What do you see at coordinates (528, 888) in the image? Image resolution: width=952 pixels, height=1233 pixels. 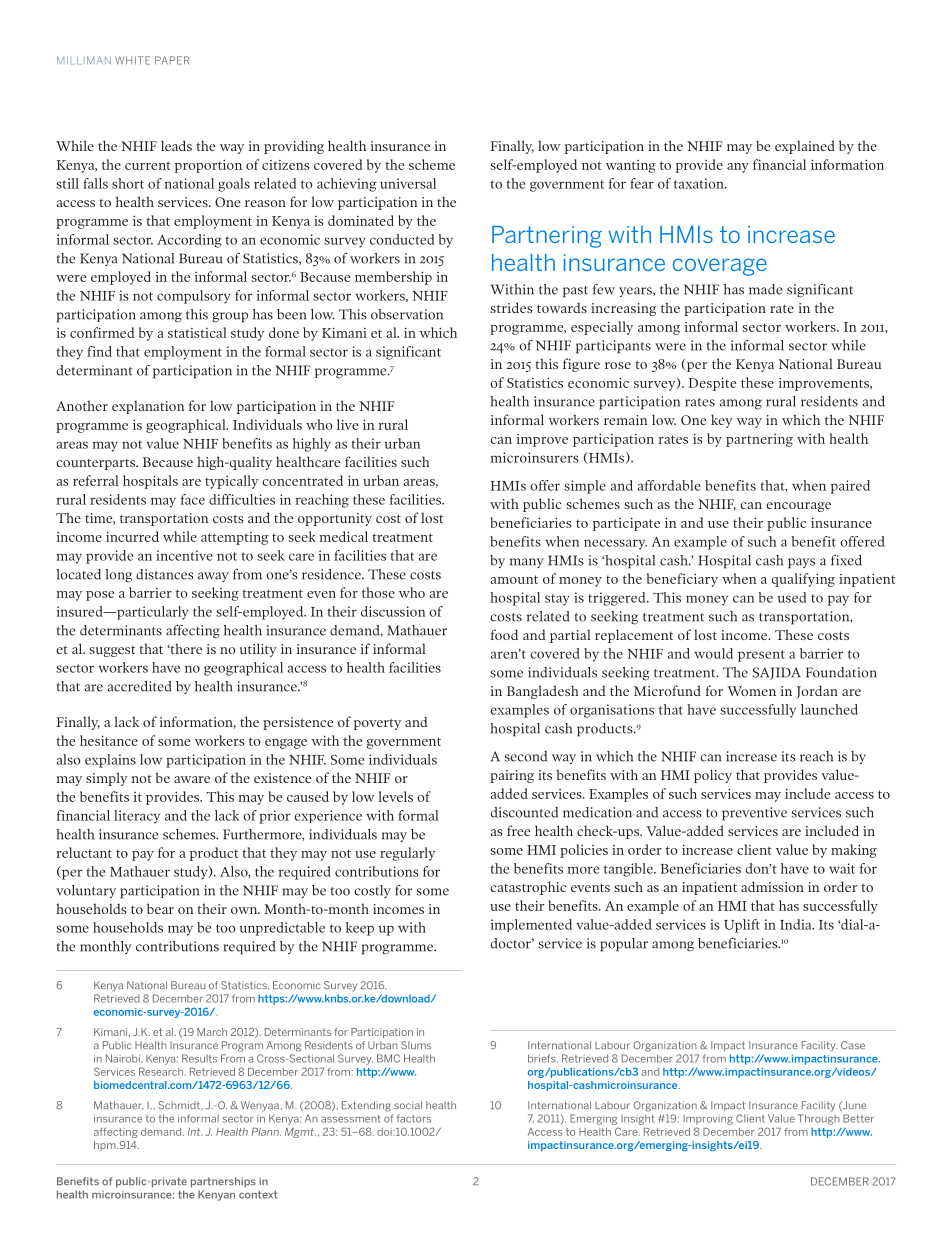 I see `catastrophic` at bounding box center [528, 888].
